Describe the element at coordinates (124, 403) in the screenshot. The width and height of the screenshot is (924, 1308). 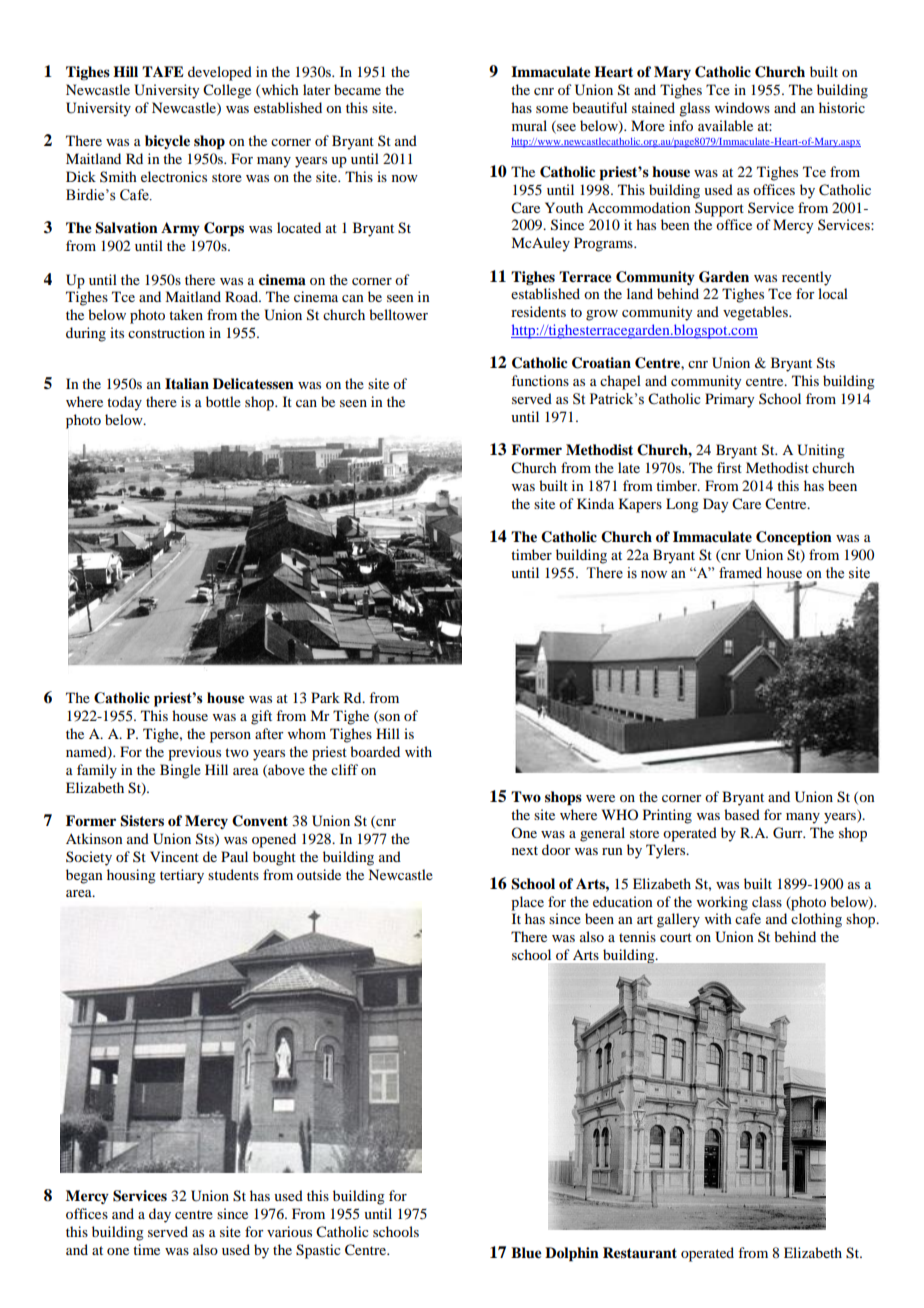
I see `today` at that location.
